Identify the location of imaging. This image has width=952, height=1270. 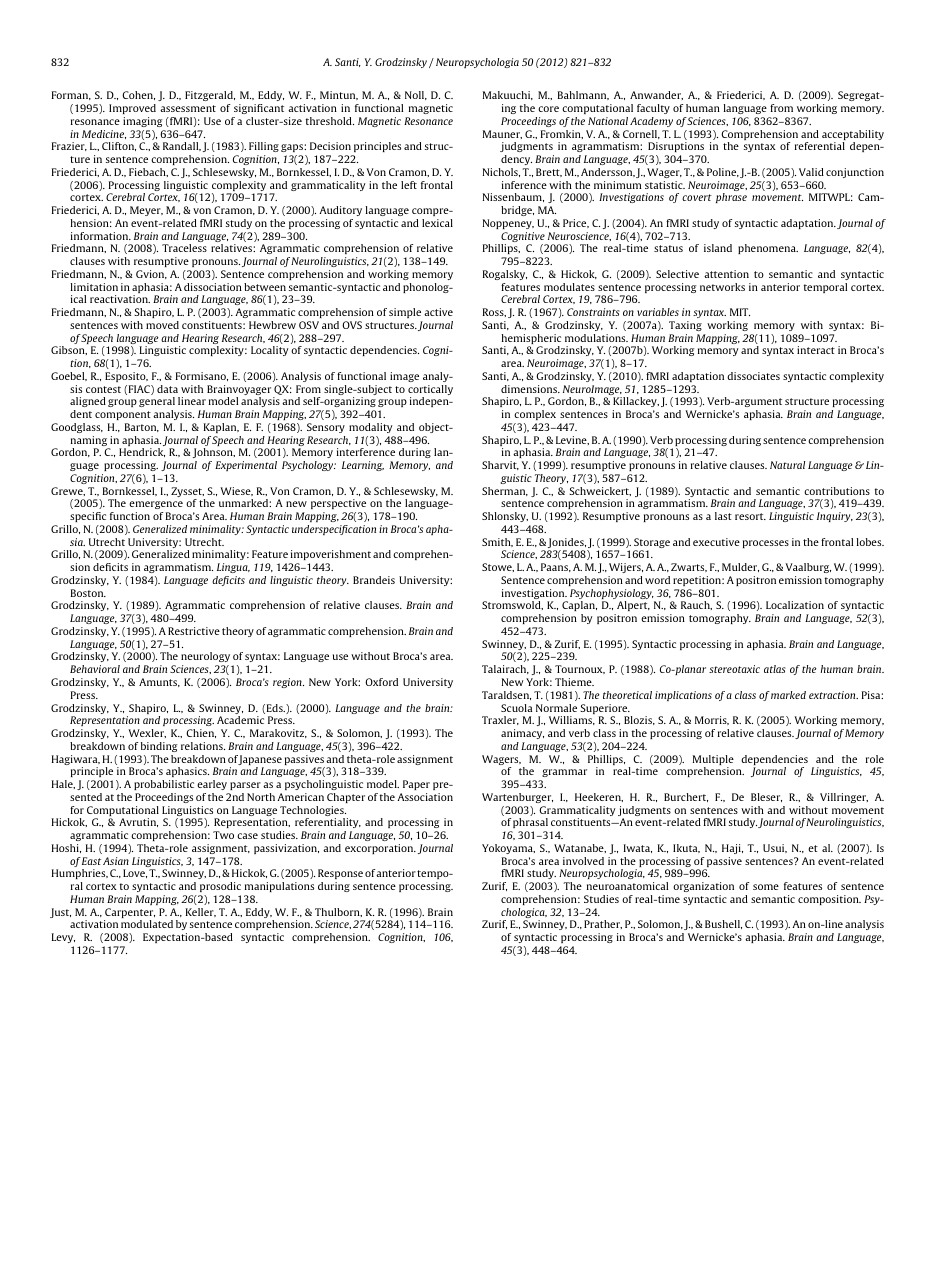
(142, 122).
